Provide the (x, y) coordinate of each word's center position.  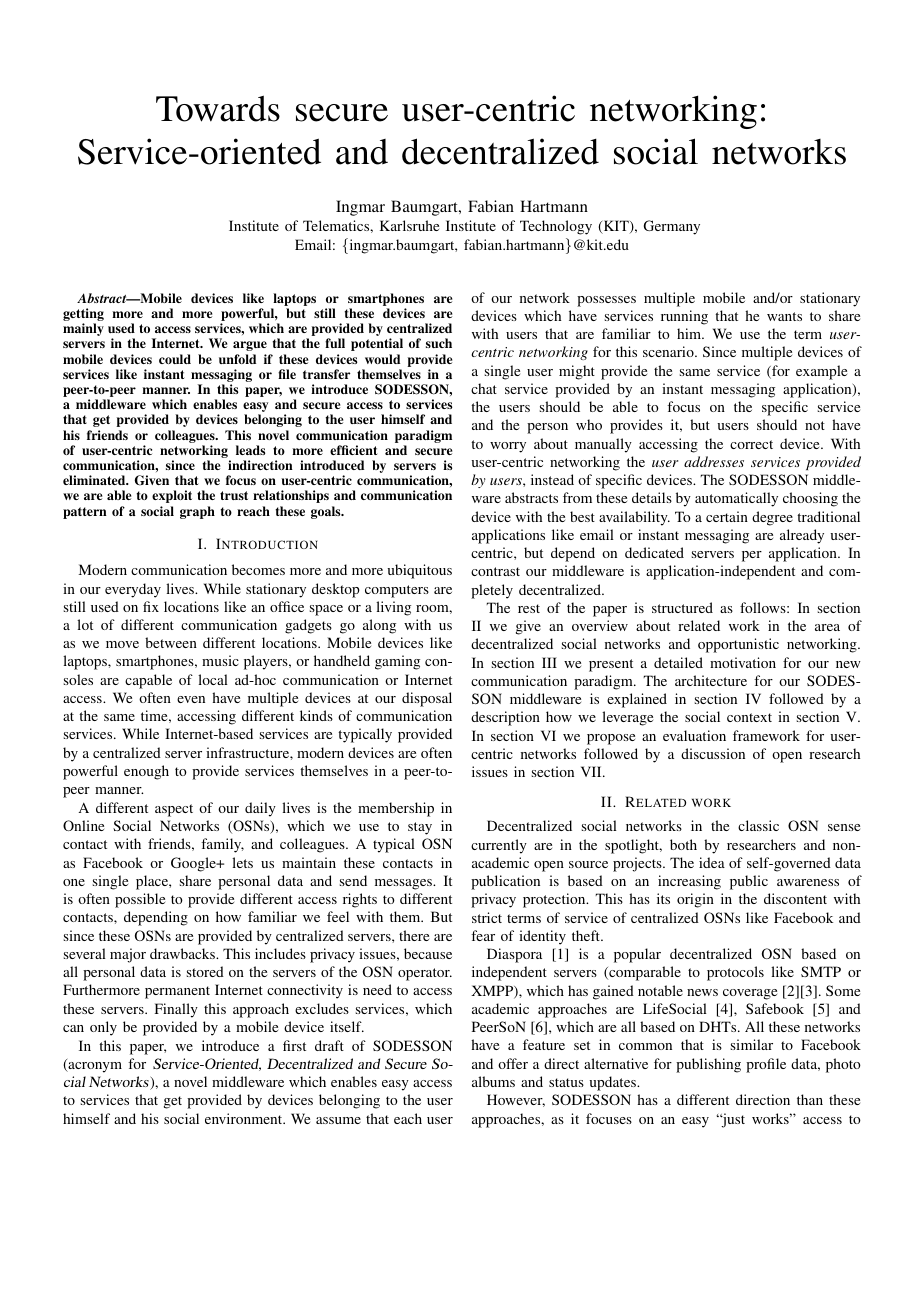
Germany (672, 227)
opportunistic (738, 645)
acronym (94, 1067)
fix (151, 606)
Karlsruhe (409, 225)
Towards (218, 108)
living (393, 608)
